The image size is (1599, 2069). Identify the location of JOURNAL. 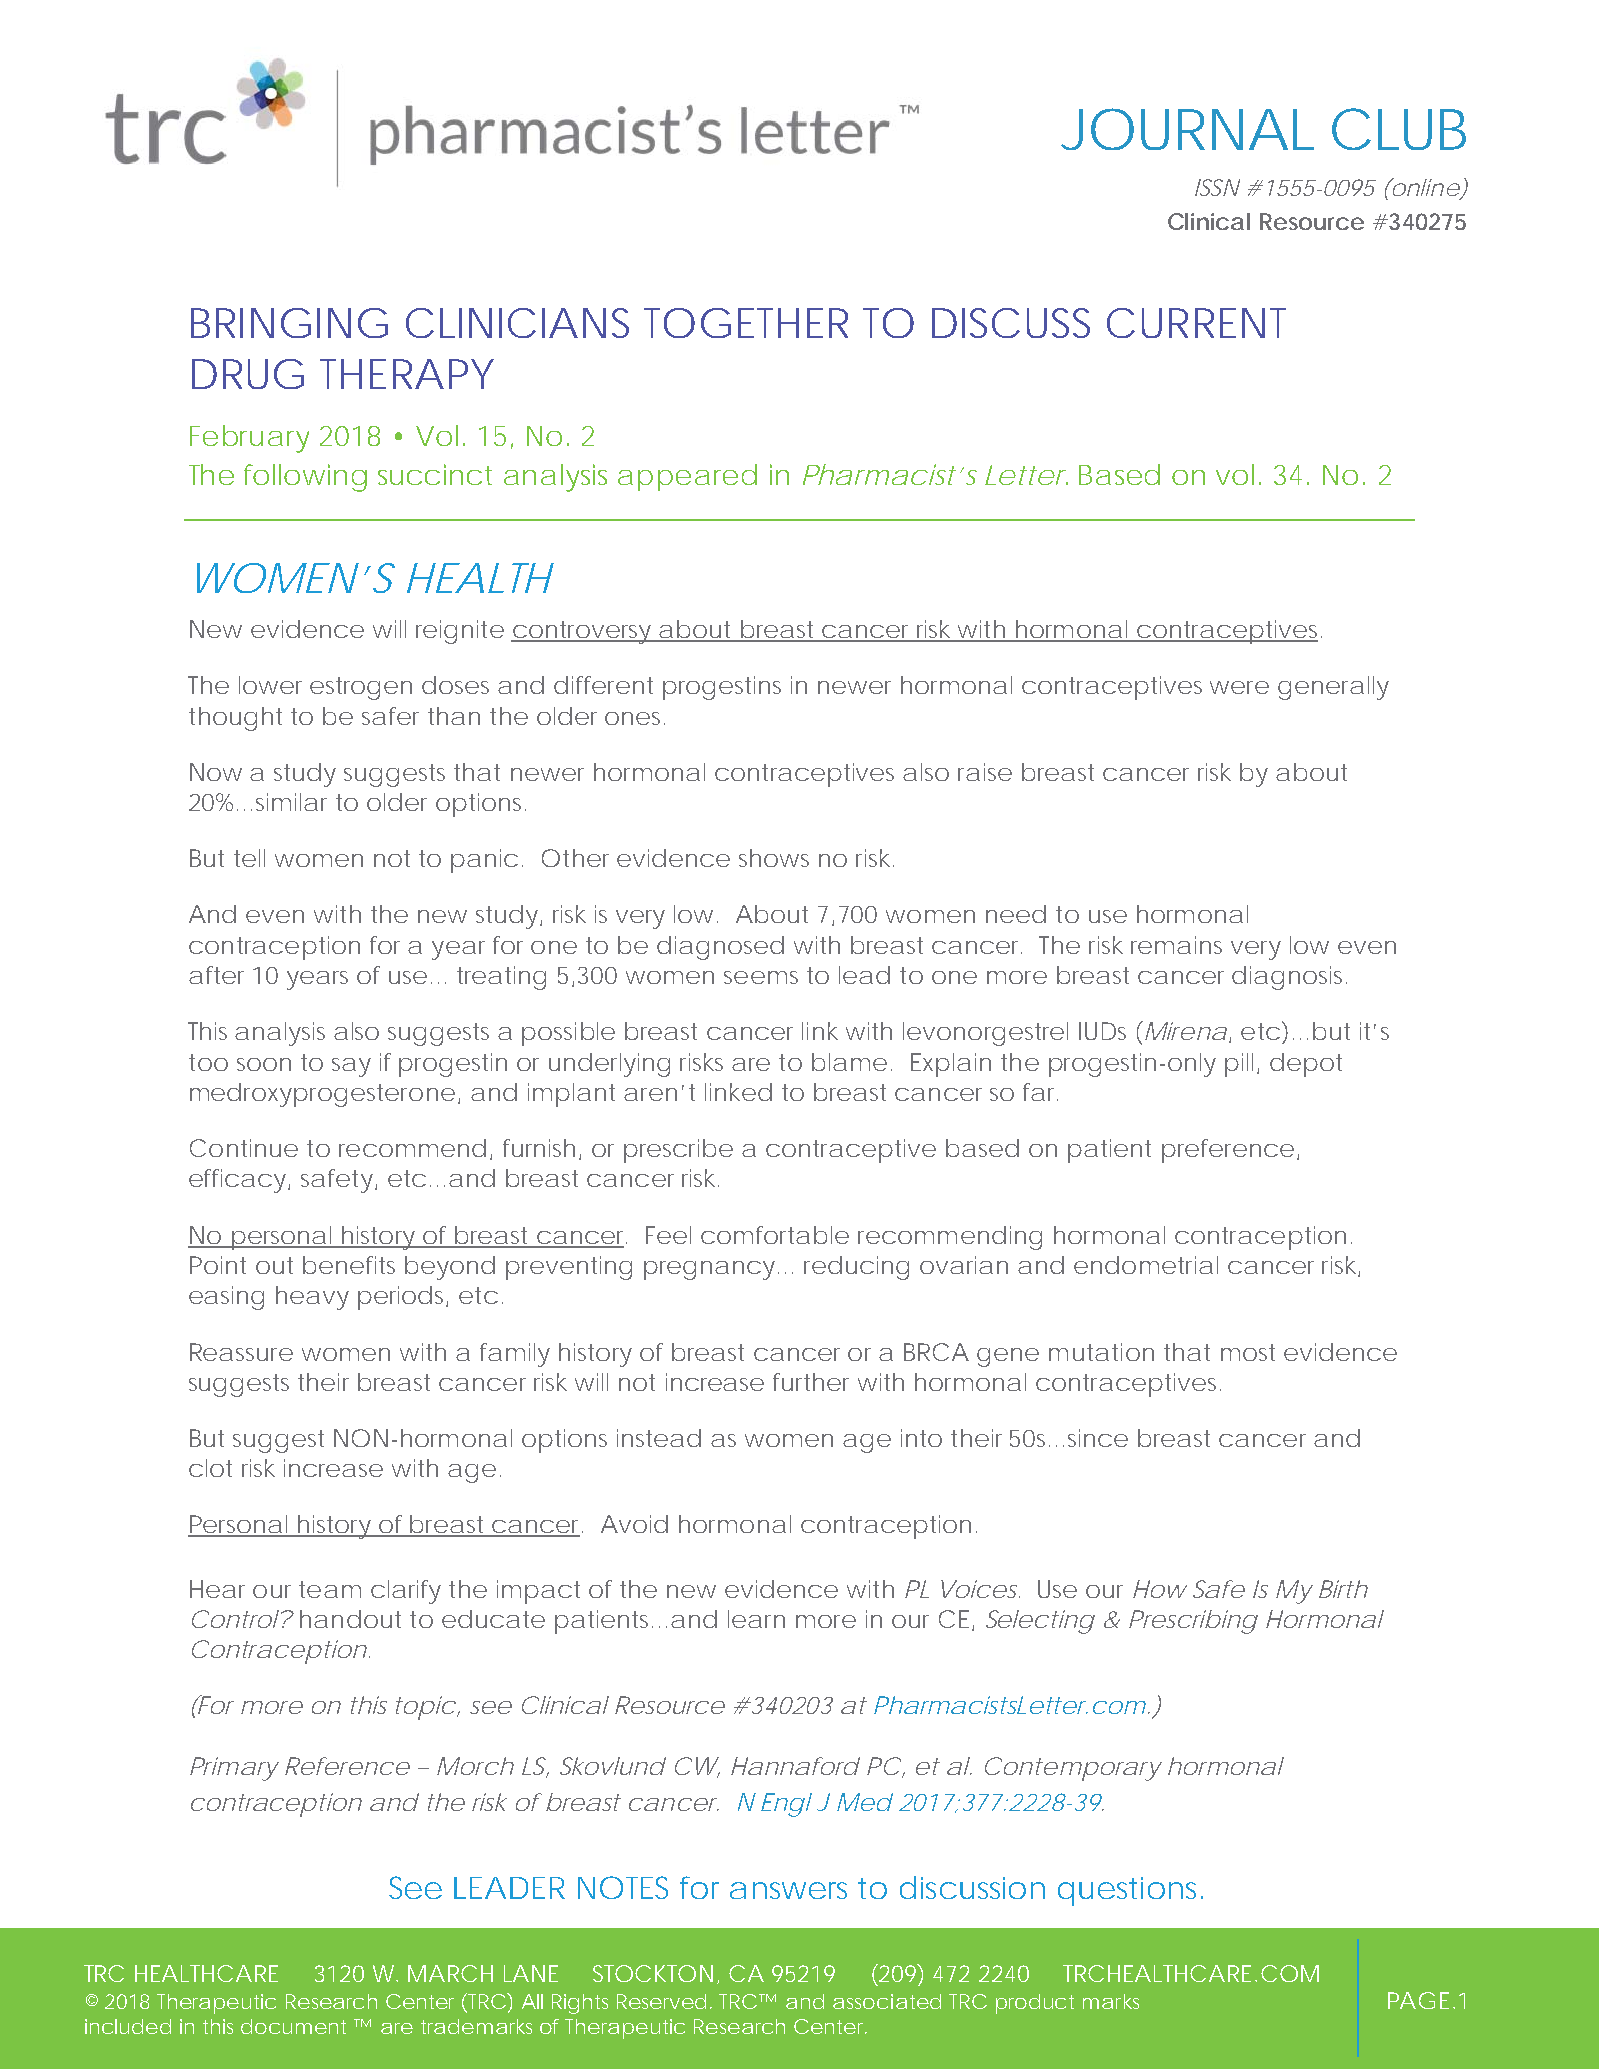
(1187, 129).
